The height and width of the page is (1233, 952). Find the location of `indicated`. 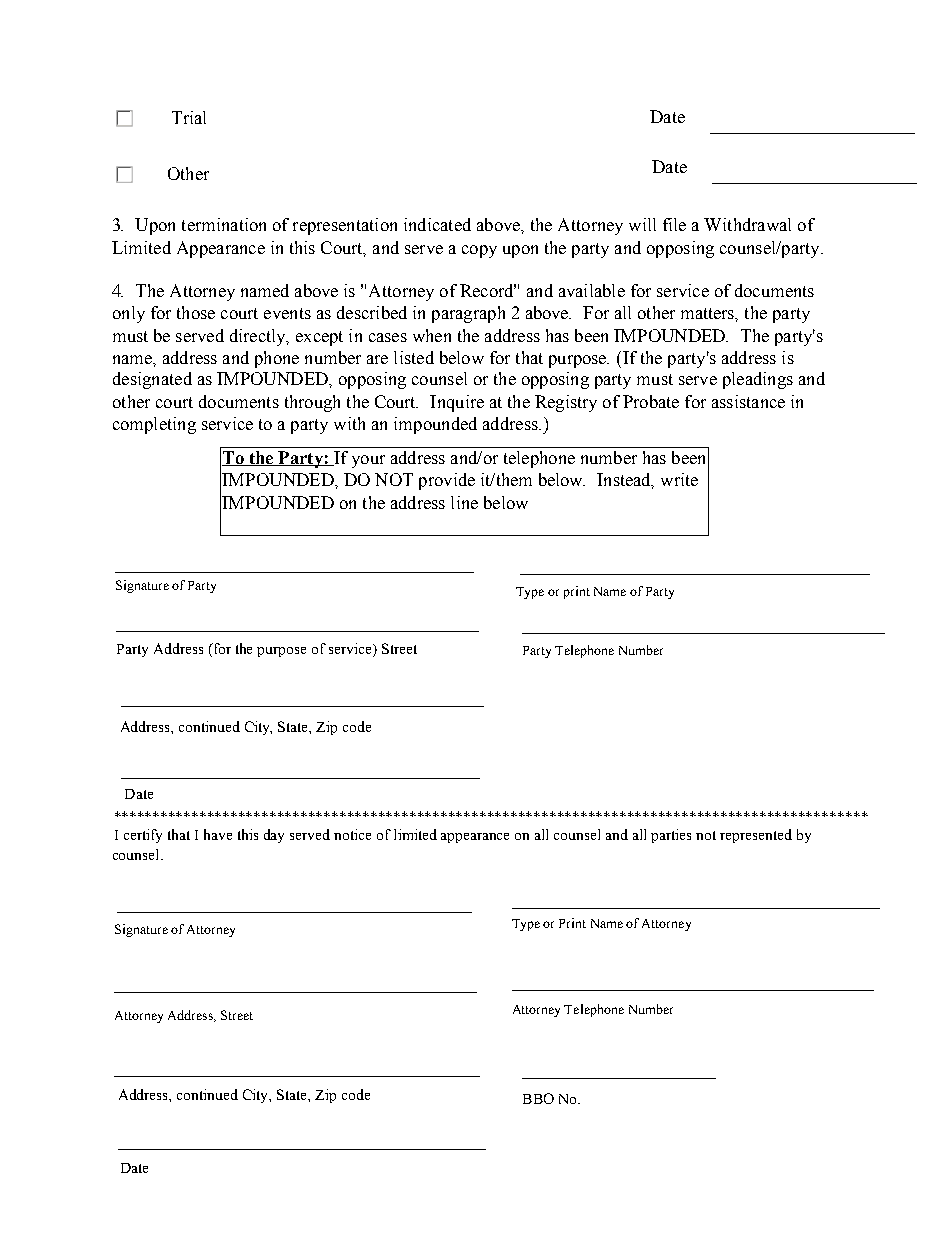

indicated is located at coordinates (437, 224).
